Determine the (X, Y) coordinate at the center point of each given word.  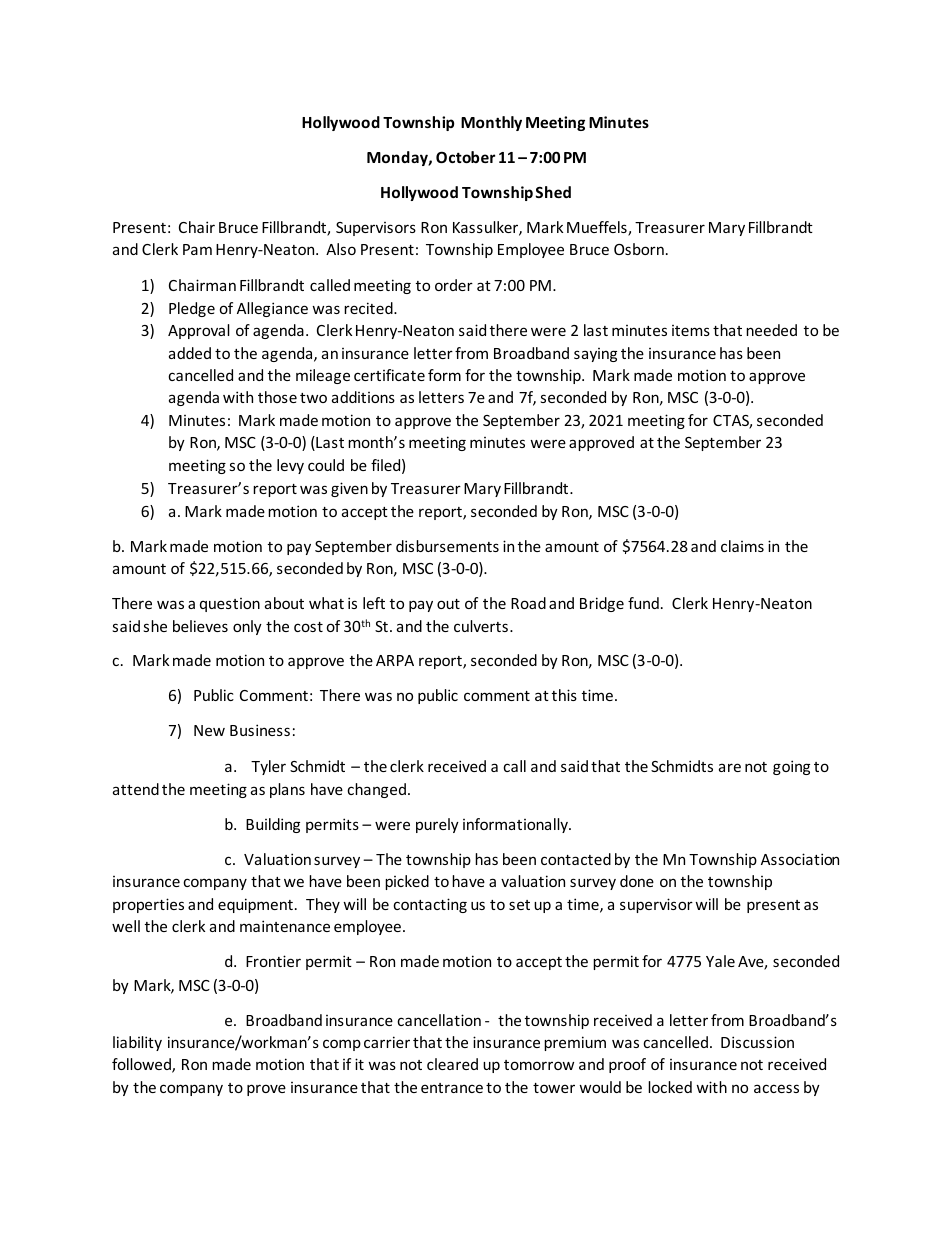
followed (142, 1065)
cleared (452, 1064)
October (465, 157)
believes (200, 626)
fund (643, 603)
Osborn (639, 249)
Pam (197, 249)
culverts (481, 626)
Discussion (757, 1042)
